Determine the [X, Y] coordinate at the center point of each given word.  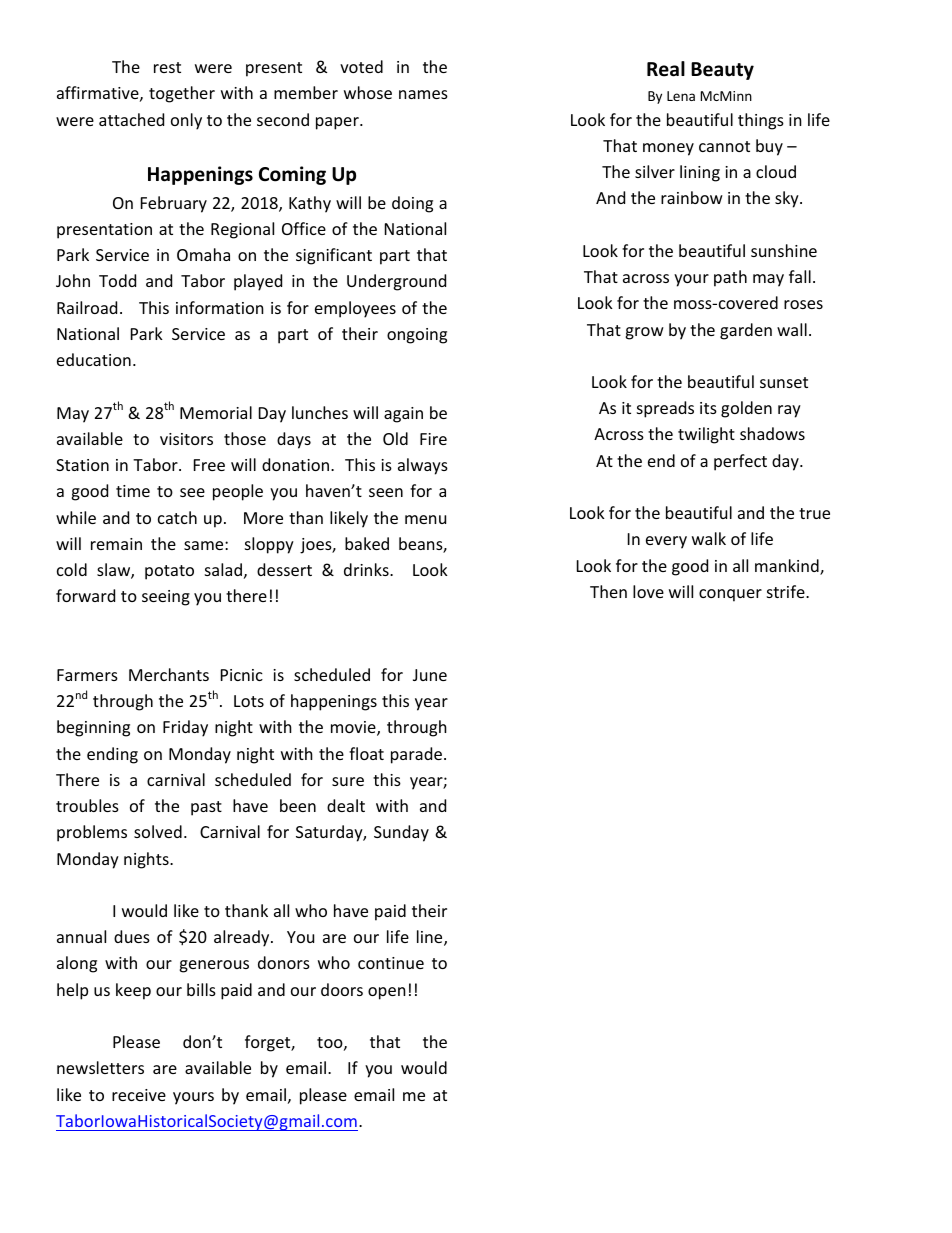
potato [169, 572]
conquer [730, 595]
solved [158, 831]
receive [139, 1095]
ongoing [417, 336]
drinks [367, 569]
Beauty [722, 71]
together [182, 94]
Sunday [401, 833]
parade [416, 755]
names [423, 94]
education [94, 359]
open [387, 993]
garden [746, 331]
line [431, 938]
